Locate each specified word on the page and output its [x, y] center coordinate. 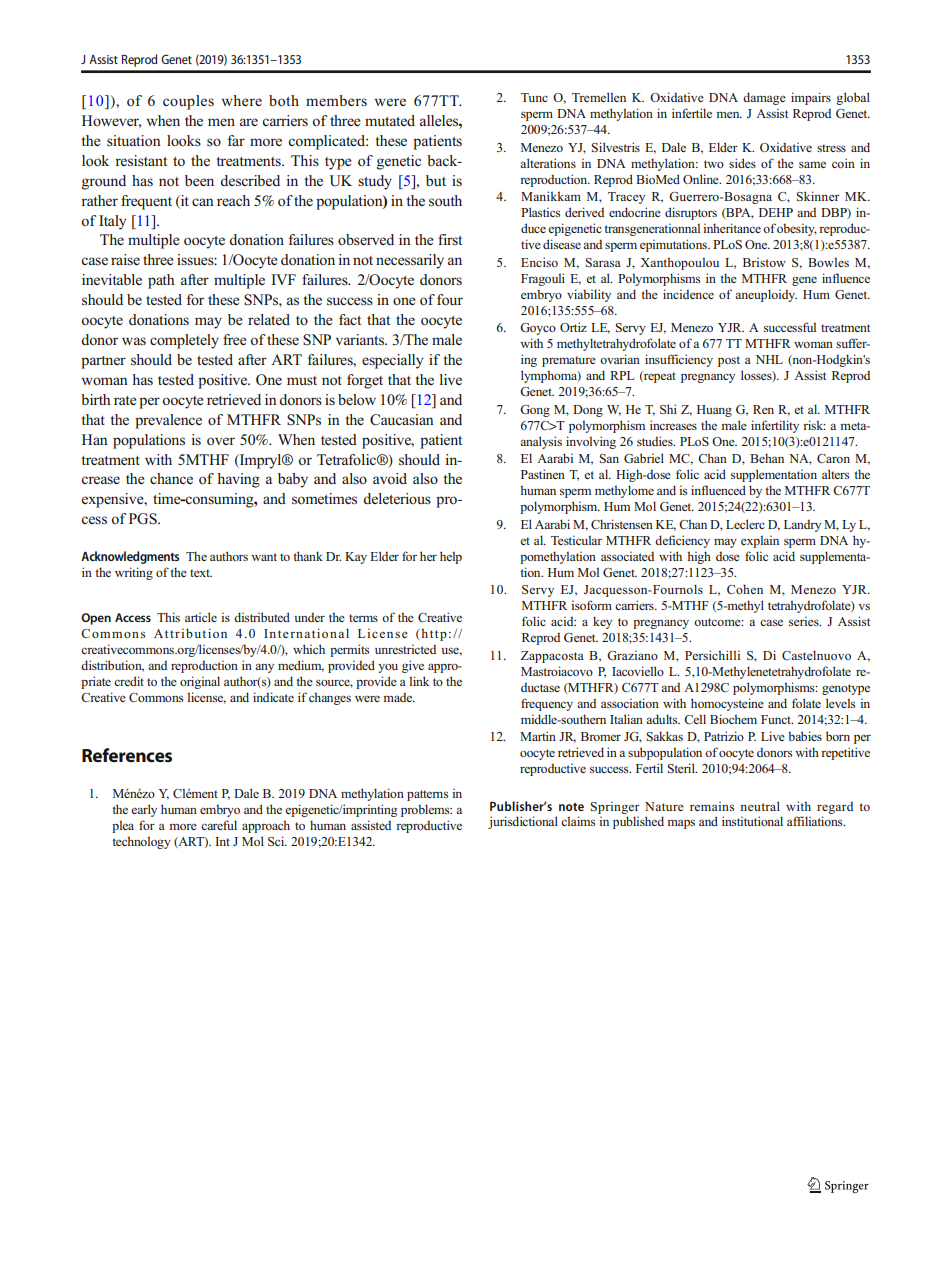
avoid [390, 478]
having [238, 480]
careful [219, 825]
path [161, 281]
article [201, 617]
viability [589, 295]
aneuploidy [766, 295]
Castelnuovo [816, 655]
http [433, 634]
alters [835, 474]
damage [764, 98]
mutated [390, 120]
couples [188, 102]
